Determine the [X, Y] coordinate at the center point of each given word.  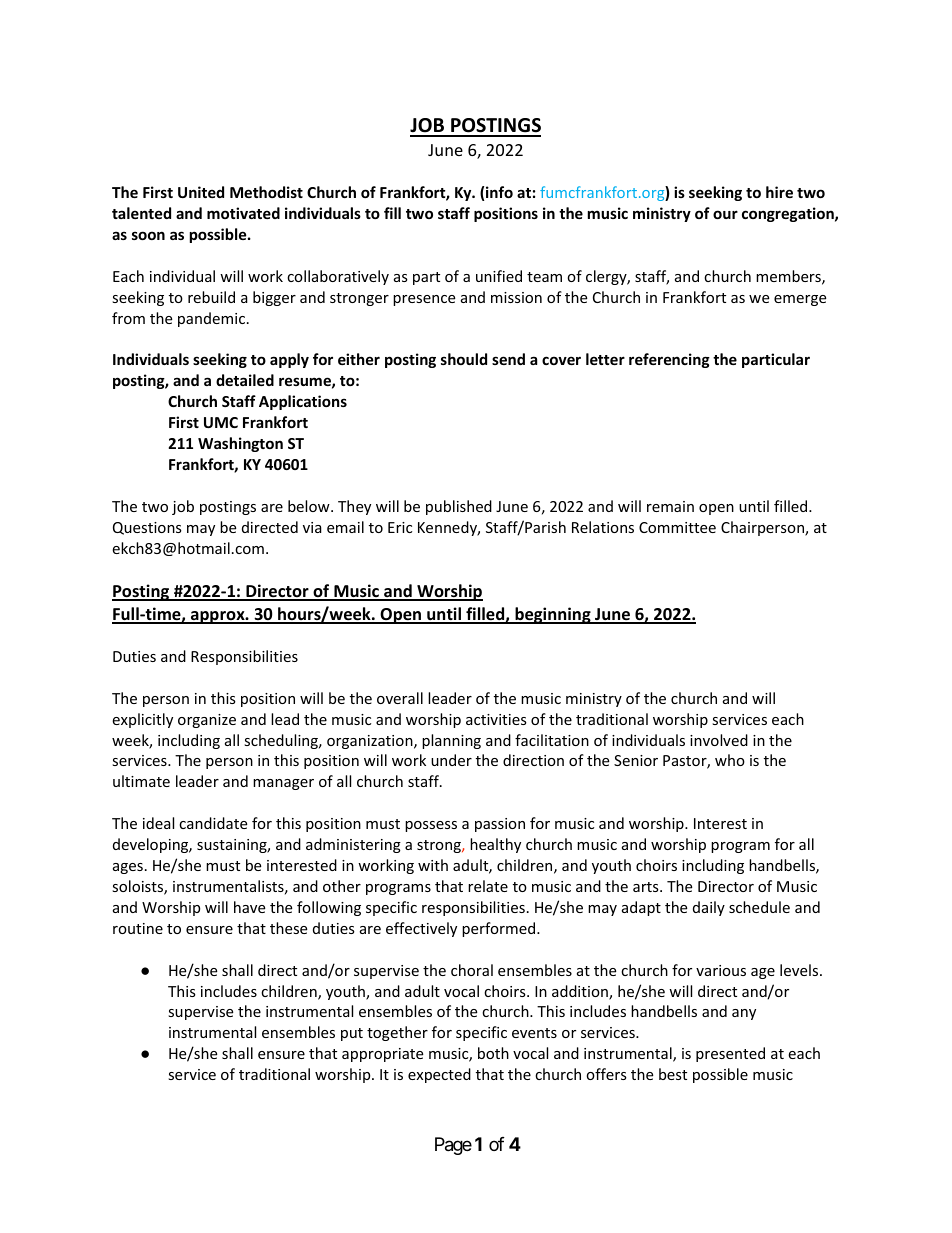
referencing [669, 360]
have [249, 907]
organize [207, 721]
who [730, 760]
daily [709, 908]
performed [500, 929]
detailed [245, 380]
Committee [677, 527]
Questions [147, 528]
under [451, 760]
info [499, 192]
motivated [243, 213]
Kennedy [449, 528]
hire [779, 192]
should [464, 359]
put [352, 1034]
